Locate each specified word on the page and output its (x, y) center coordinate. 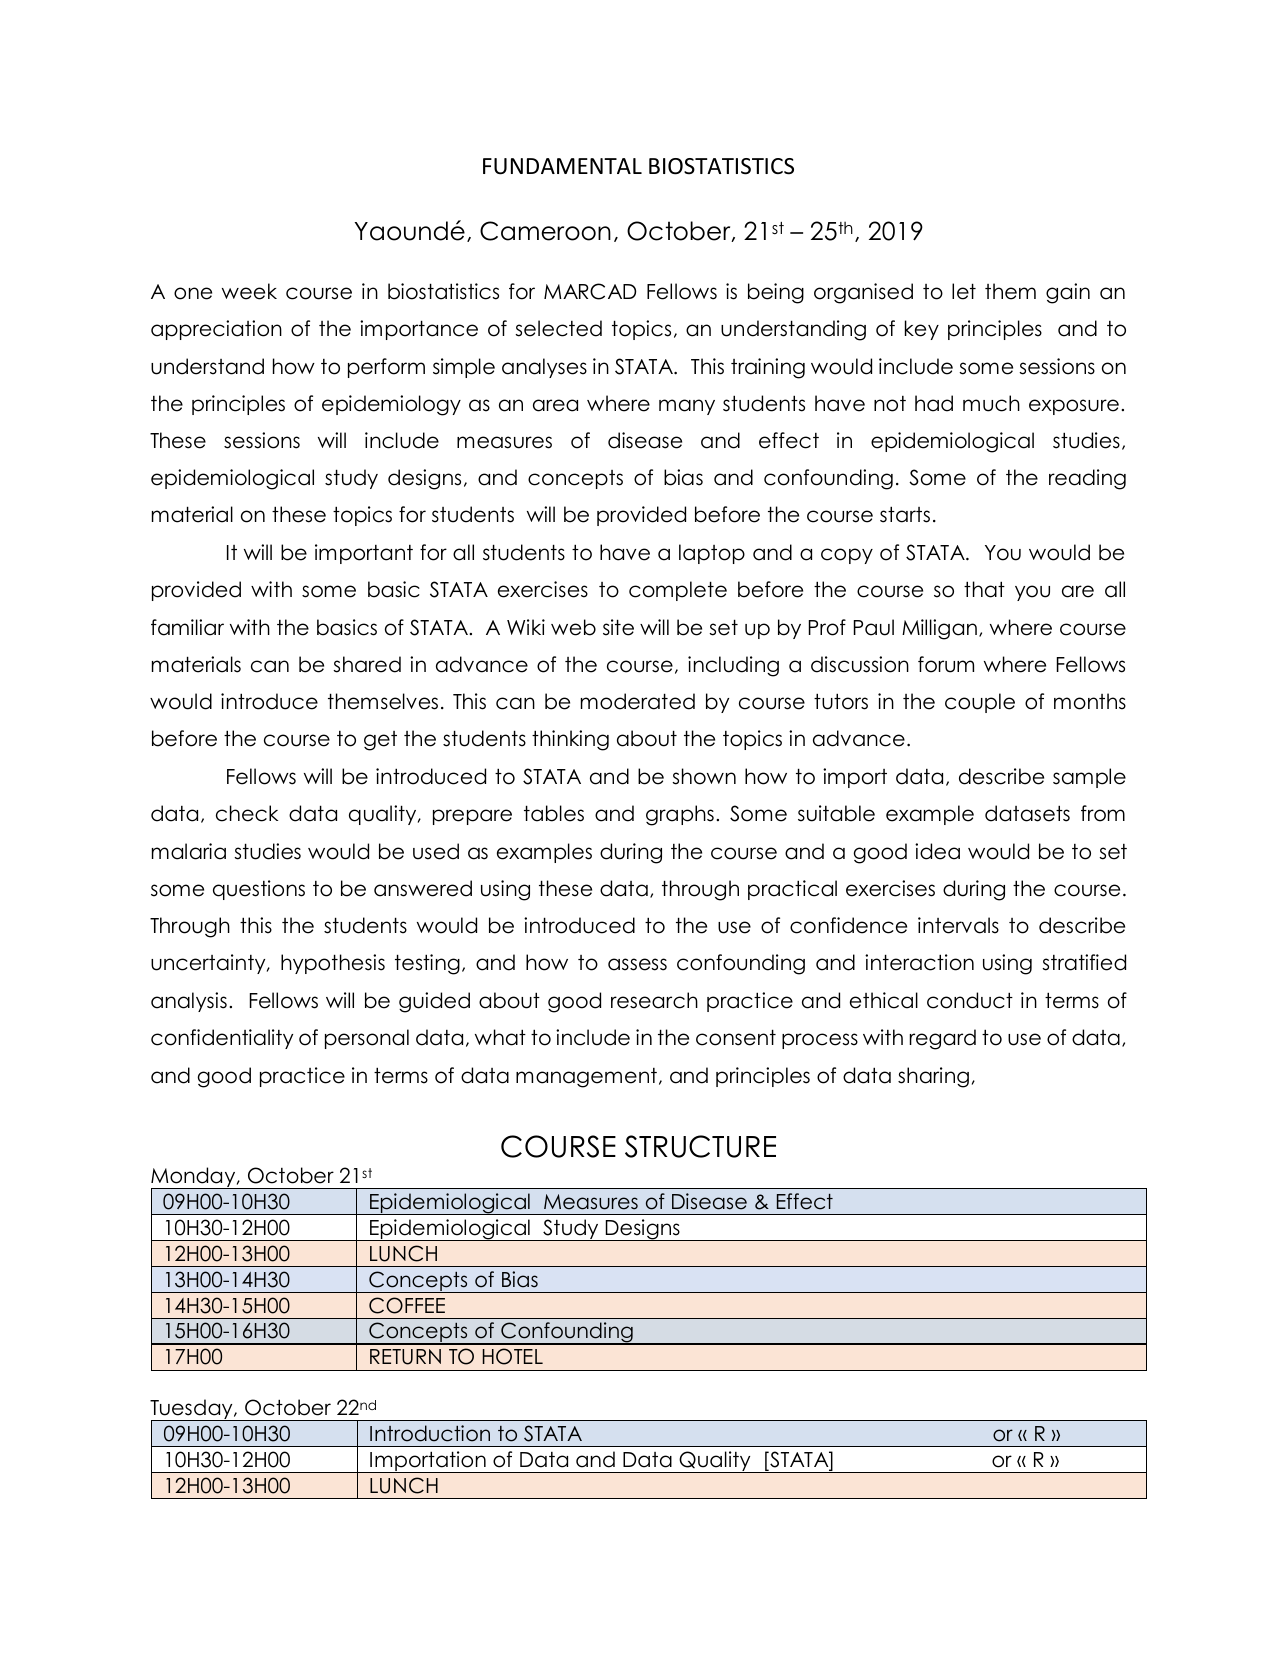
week (249, 291)
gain (1068, 293)
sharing (933, 1077)
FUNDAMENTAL (562, 166)
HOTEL (513, 1356)
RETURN (405, 1357)
